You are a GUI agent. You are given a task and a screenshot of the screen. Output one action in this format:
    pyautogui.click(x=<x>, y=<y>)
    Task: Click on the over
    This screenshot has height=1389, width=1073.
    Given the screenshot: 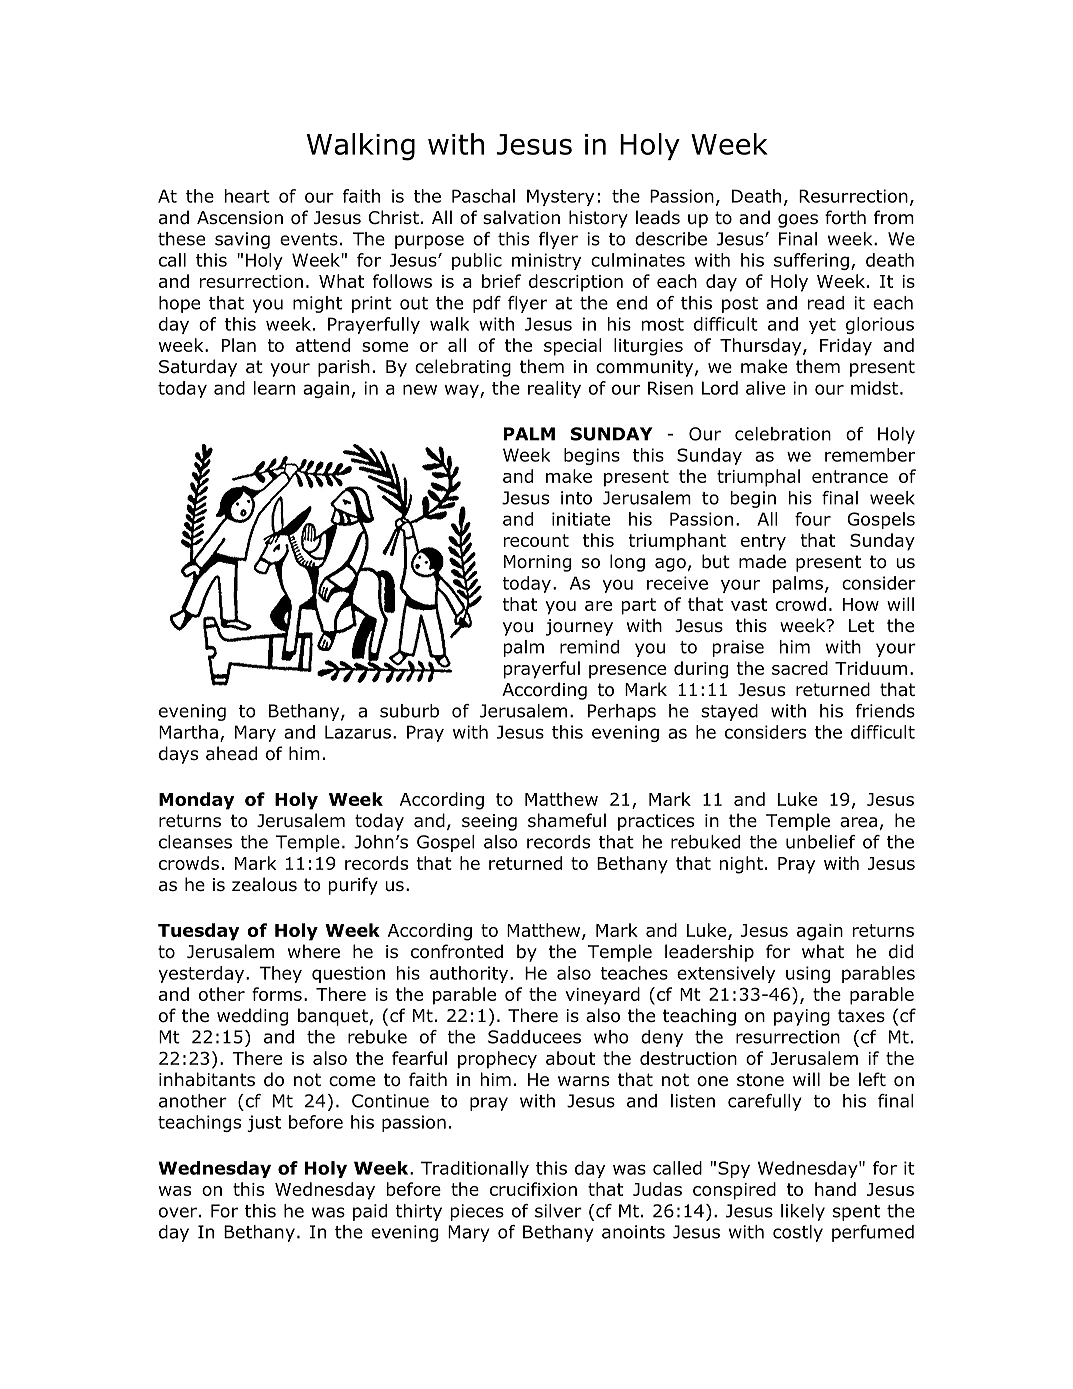 What is the action you would take?
    pyautogui.click(x=178, y=1212)
